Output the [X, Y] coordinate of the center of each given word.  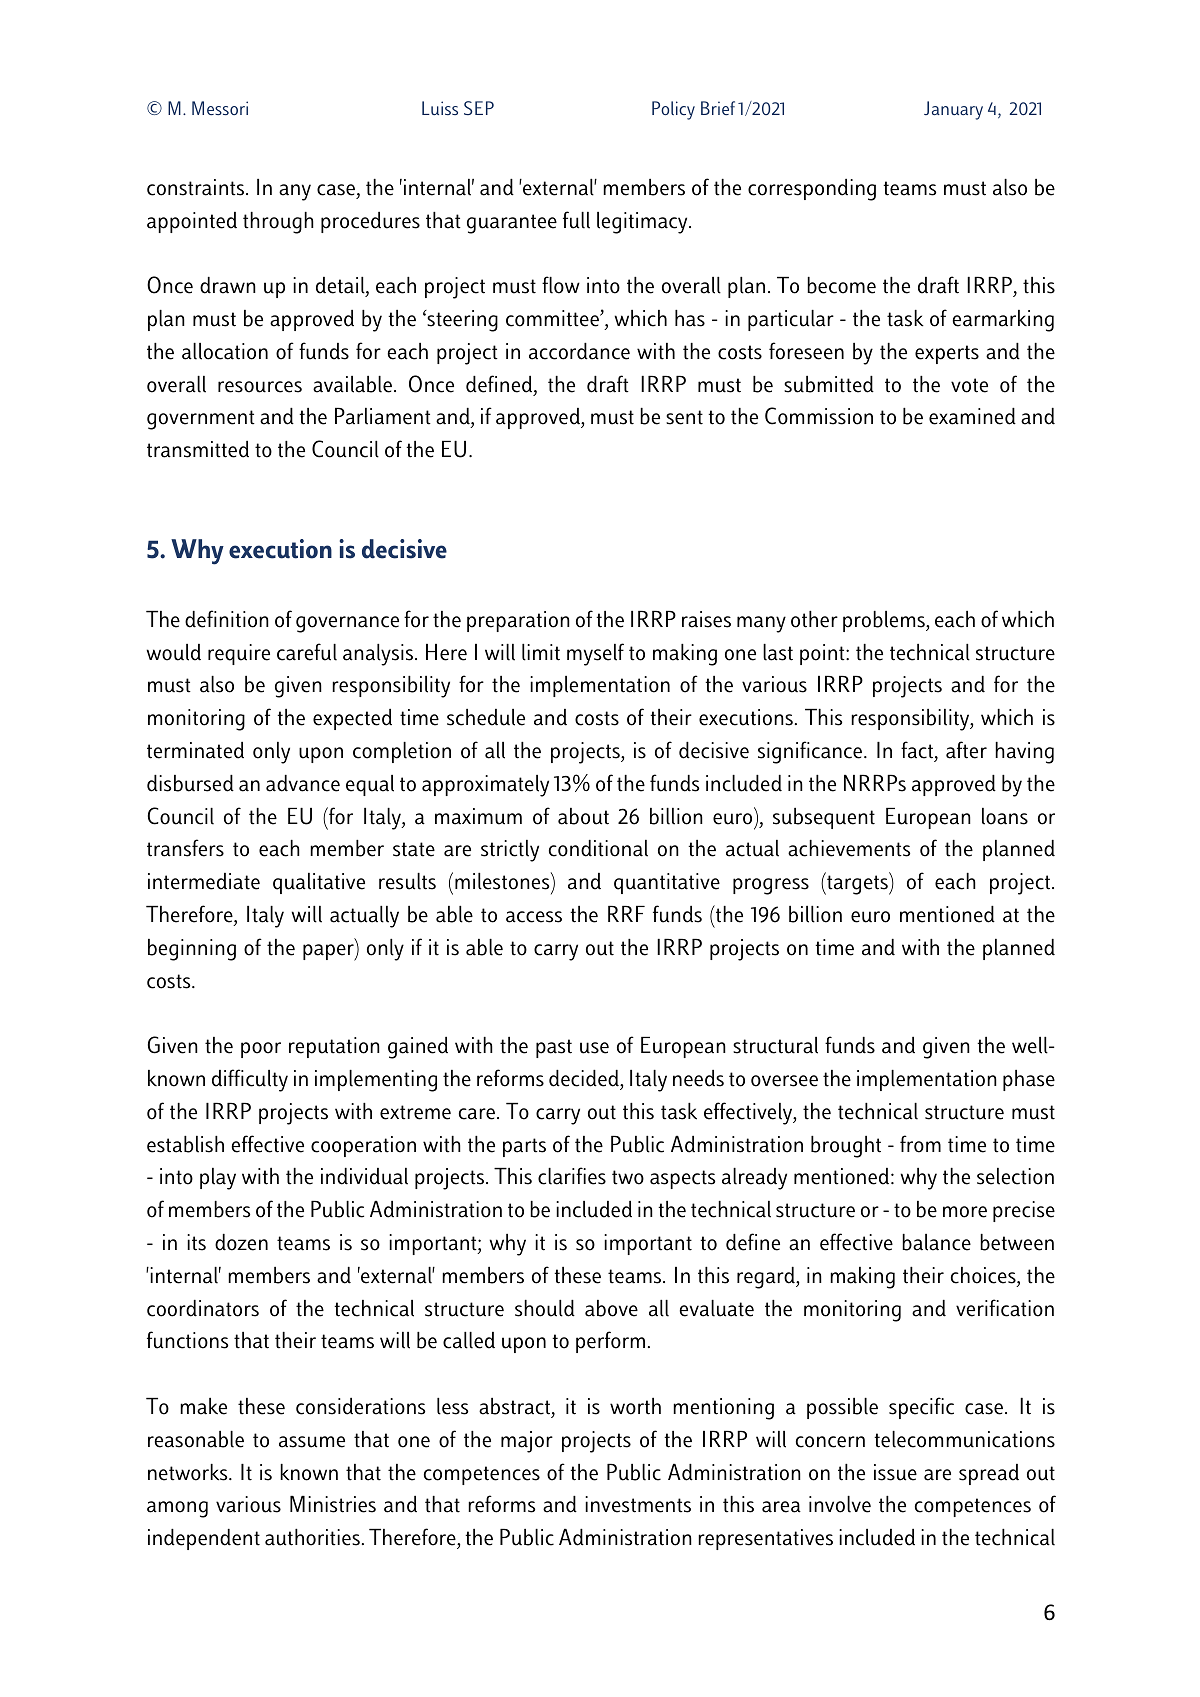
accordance [579, 351]
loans [1005, 816]
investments [638, 1504]
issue [895, 1472]
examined [972, 416]
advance [303, 783]
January [953, 110]
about [583, 816]
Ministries [333, 1504]
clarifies [572, 1176]
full [576, 220]
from [920, 1144]
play [218, 1179]
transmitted [198, 449]
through [278, 223]
